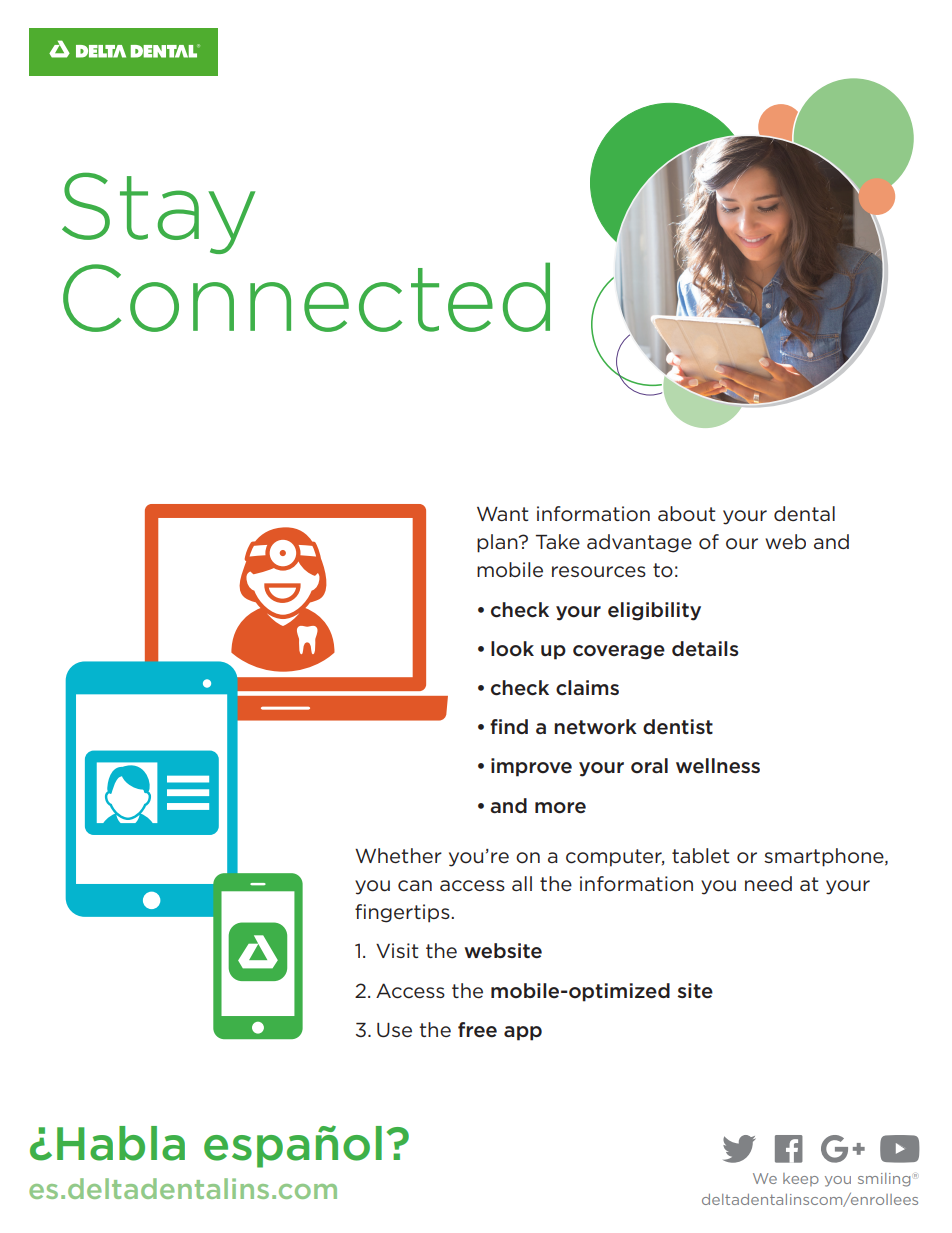  Describe the element at coordinates (801, 1179) in the screenshot. I see `keep` at that location.
